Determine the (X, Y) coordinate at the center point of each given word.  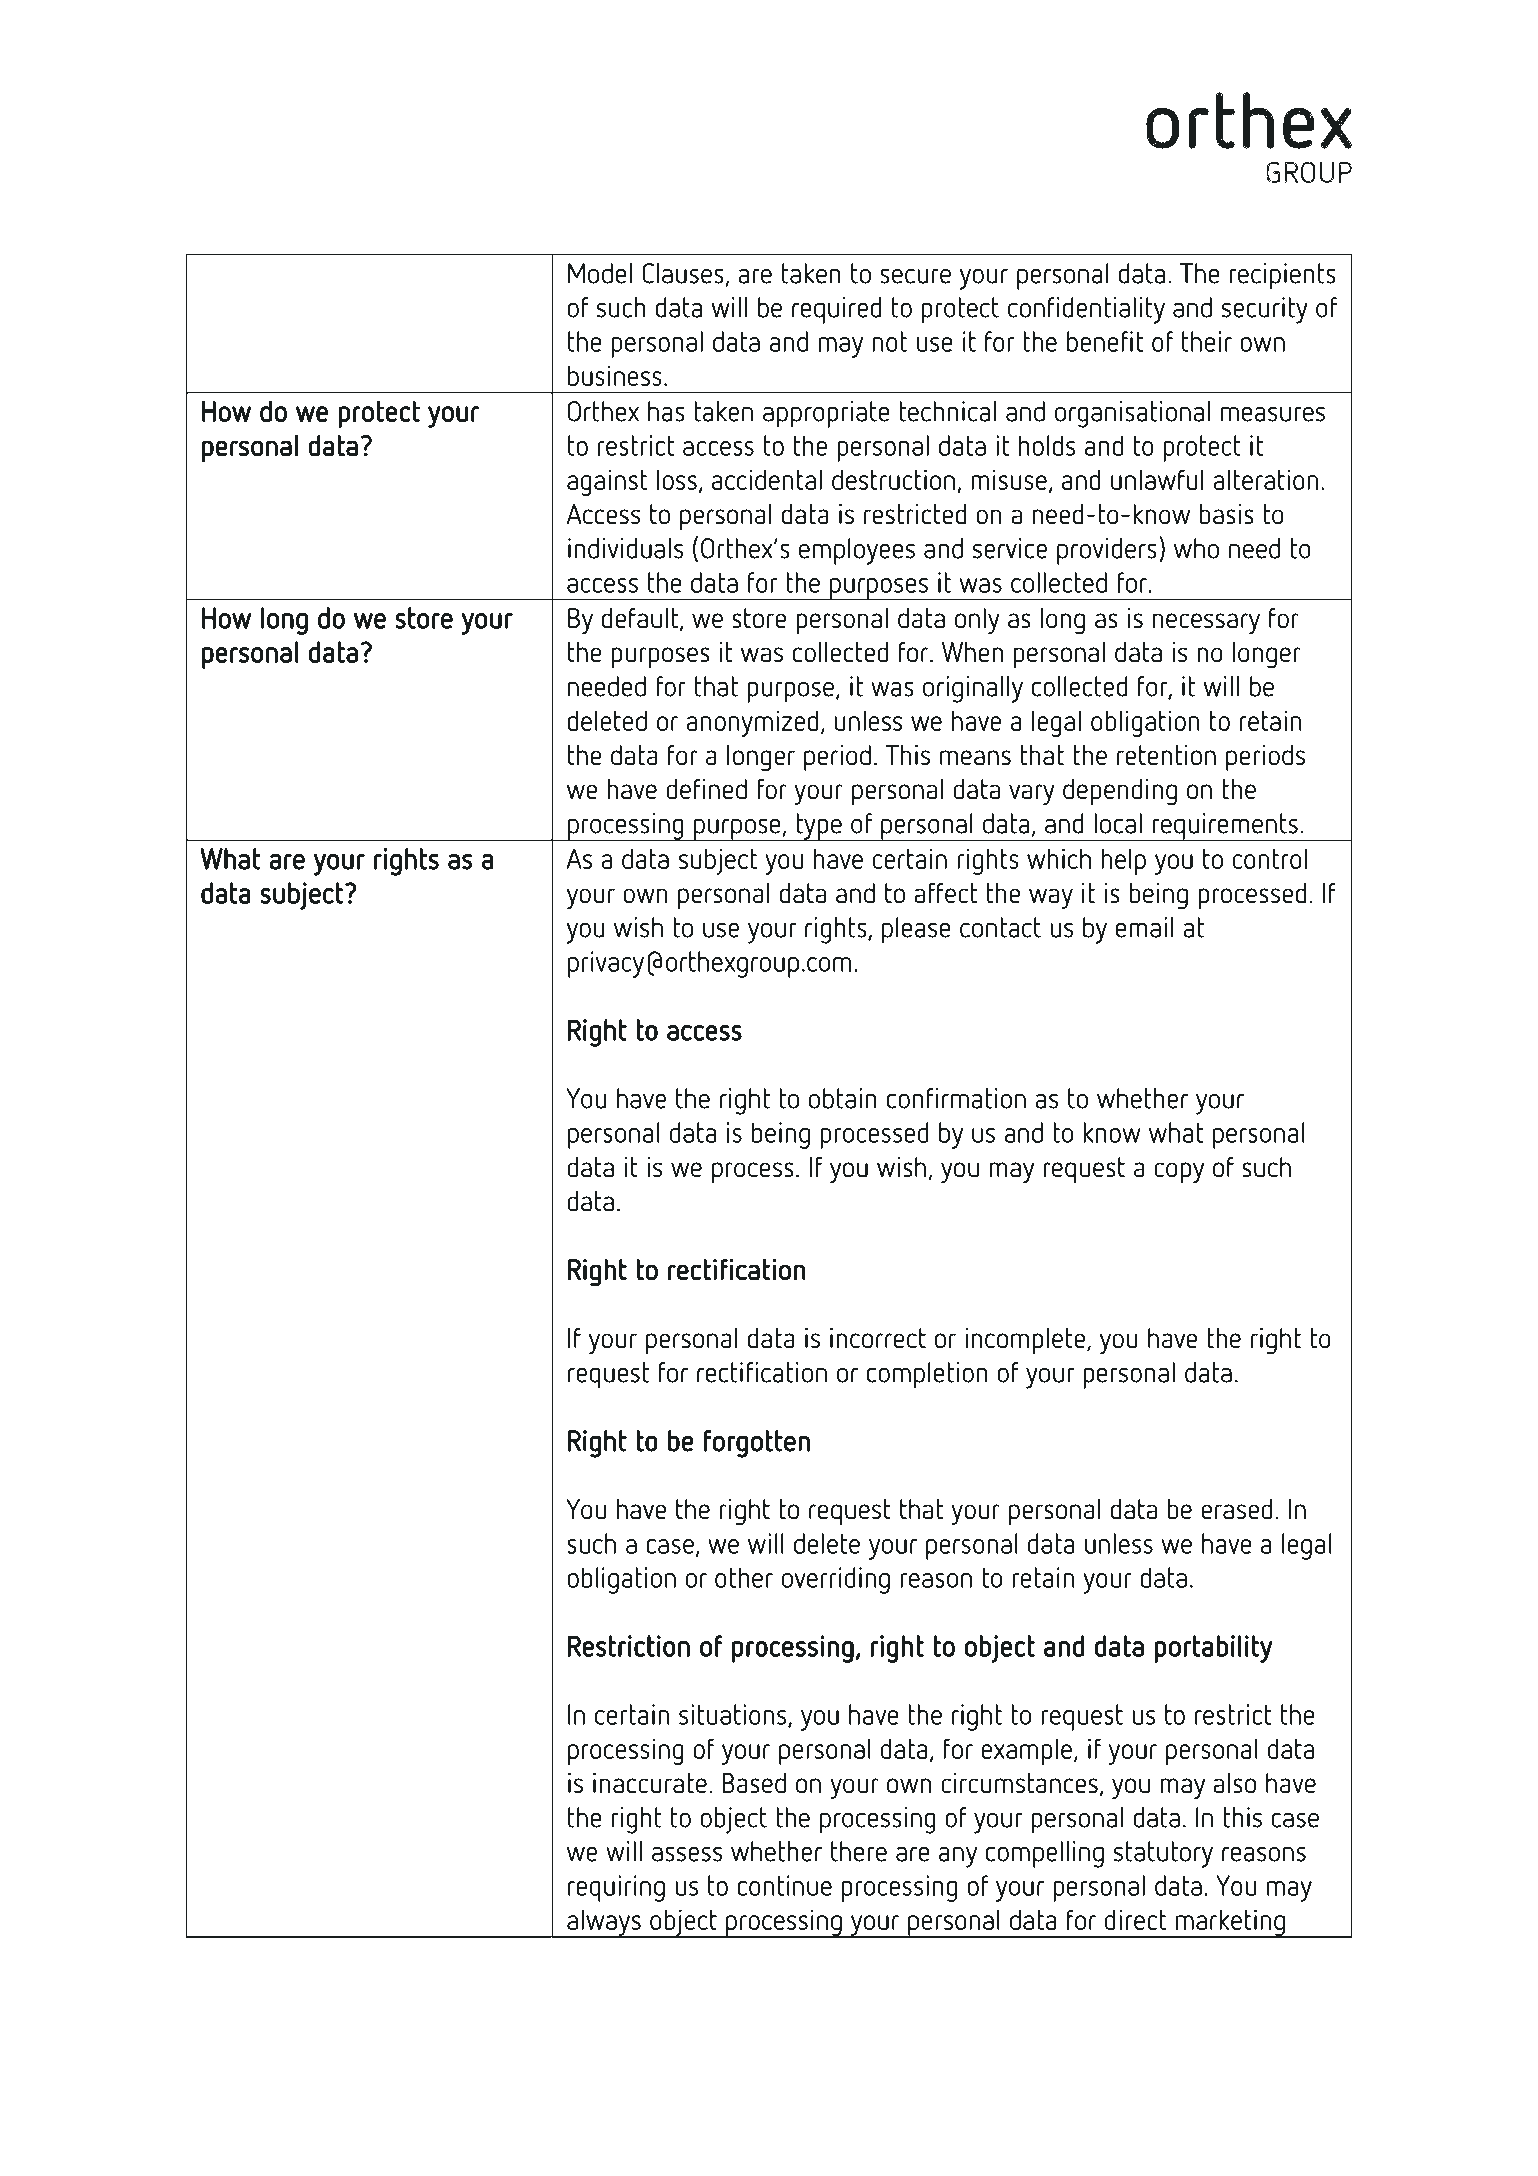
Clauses (684, 274)
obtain (843, 1098)
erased (1236, 1509)
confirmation (956, 1098)
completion (927, 1375)
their (1207, 341)
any (958, 1857)
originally (973, 689)
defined (706, 789)
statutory (1163, 1854)
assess (687, 1854)
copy (1179, 1173)
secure (915, 276)
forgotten (757, 1444)
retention (1166, 755)
